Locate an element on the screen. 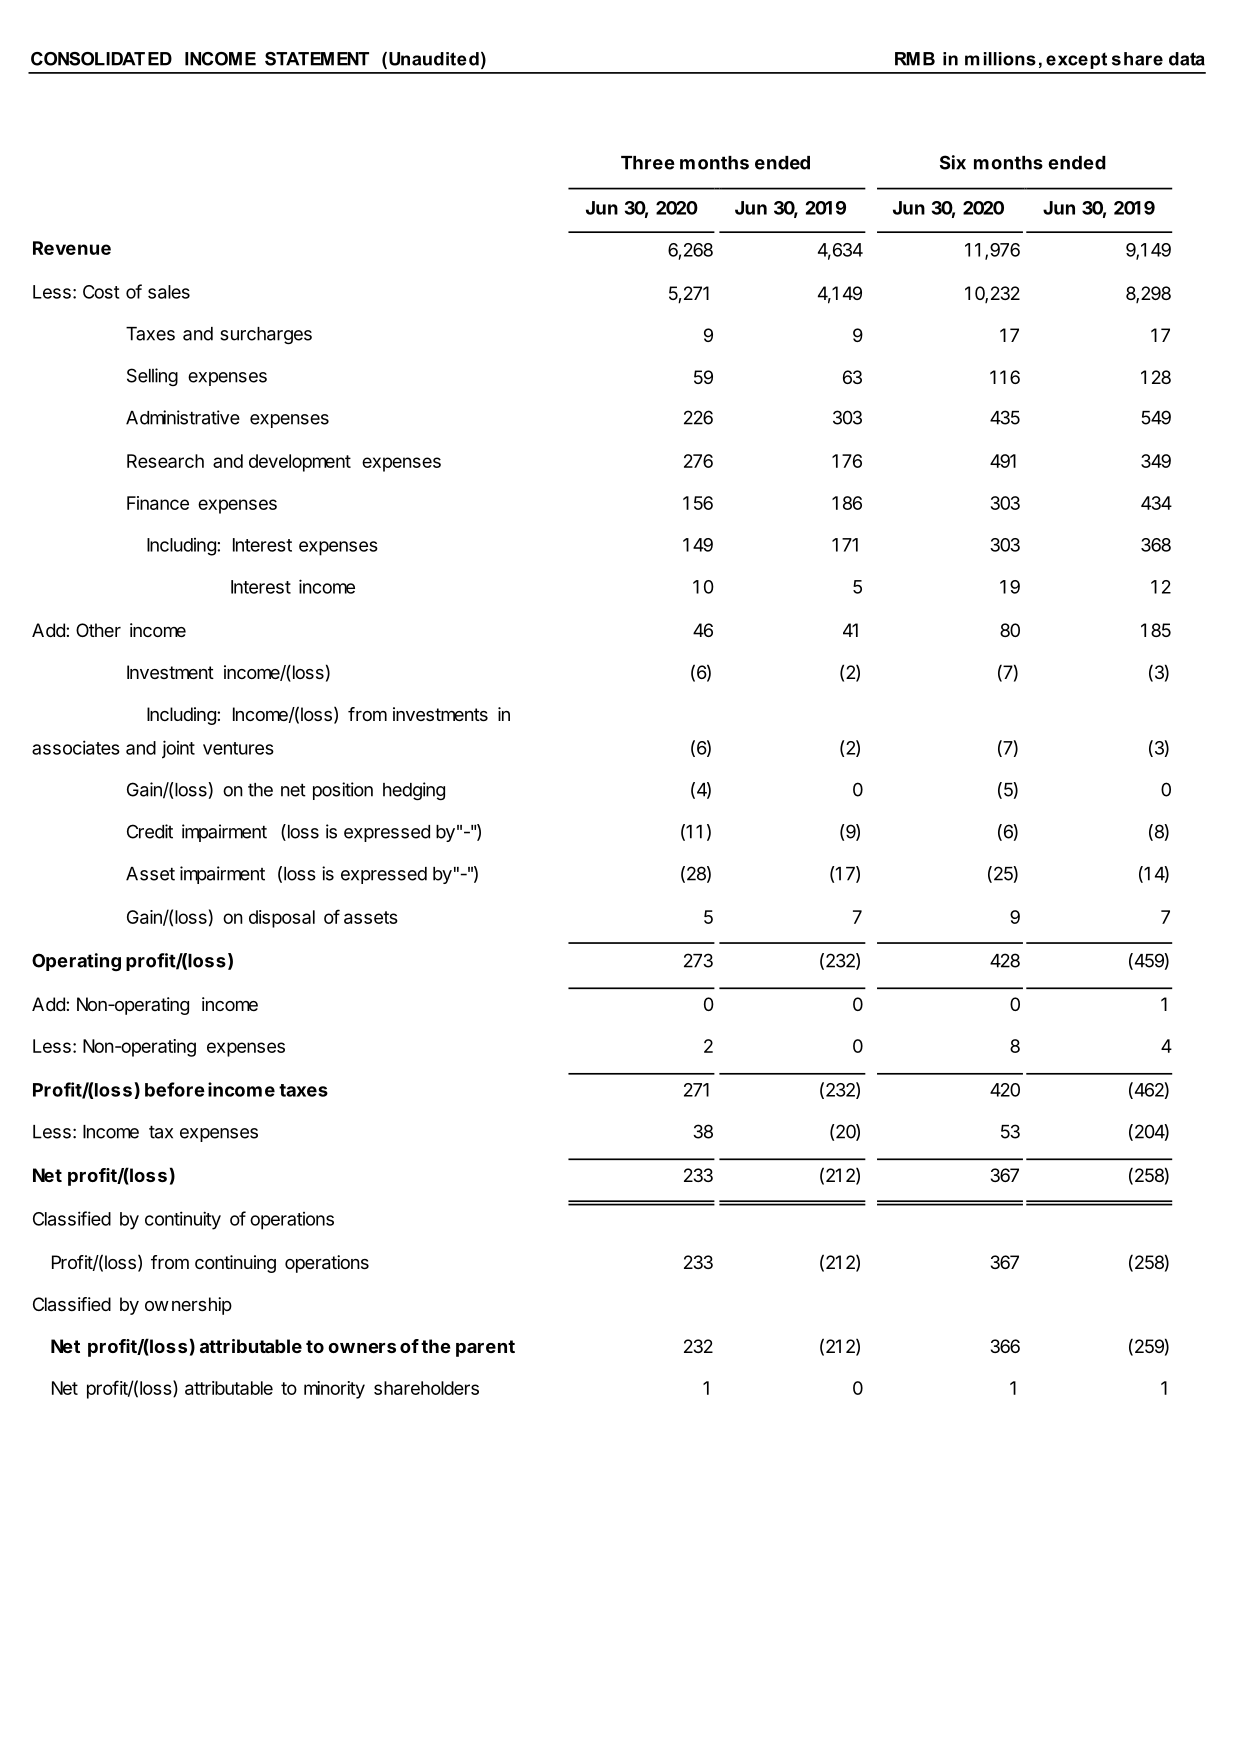 The image size is (1246, 1762). except is located at coordinates (1076, 60).
